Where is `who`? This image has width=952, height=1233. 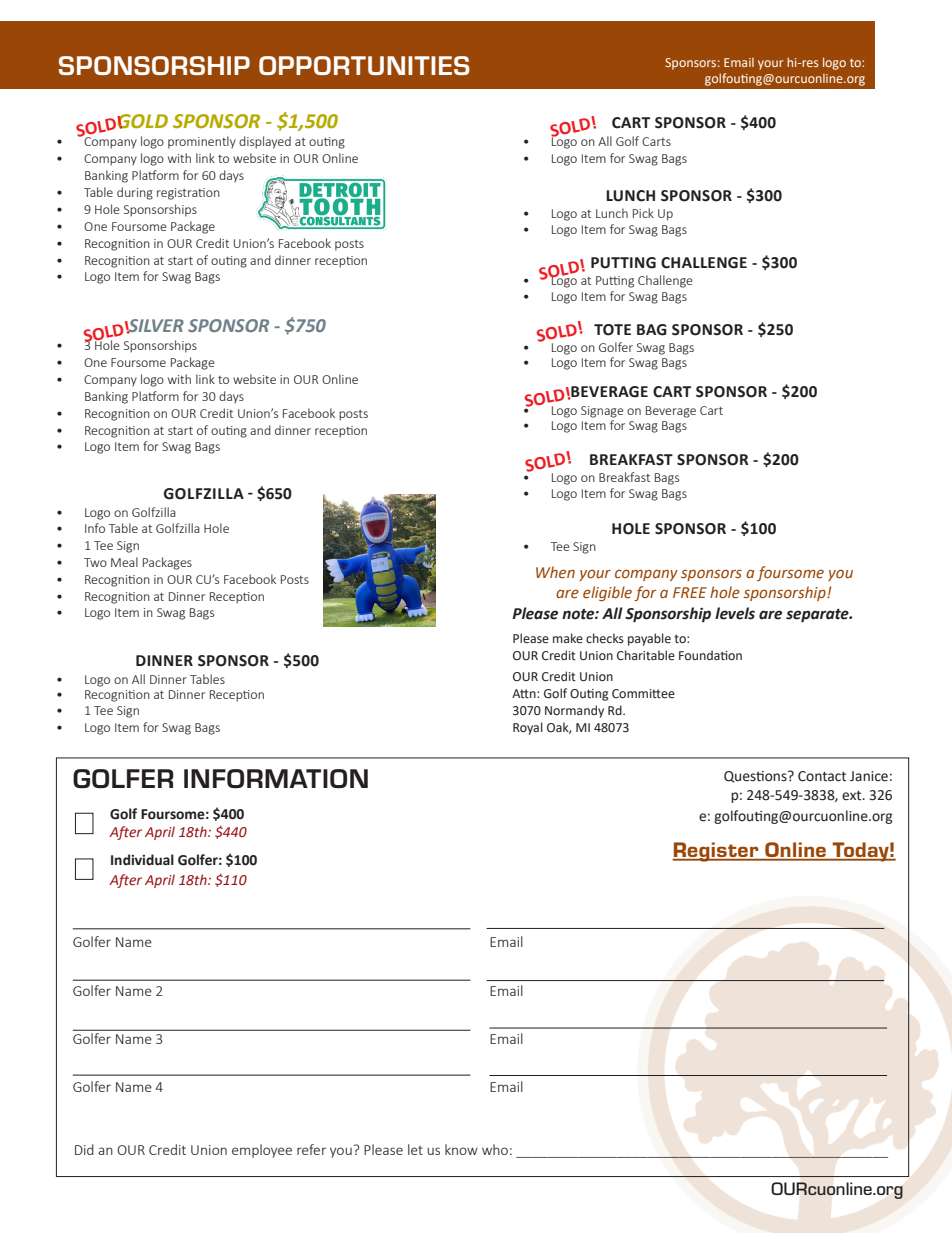
who is located at coordinates (495, 1149).
